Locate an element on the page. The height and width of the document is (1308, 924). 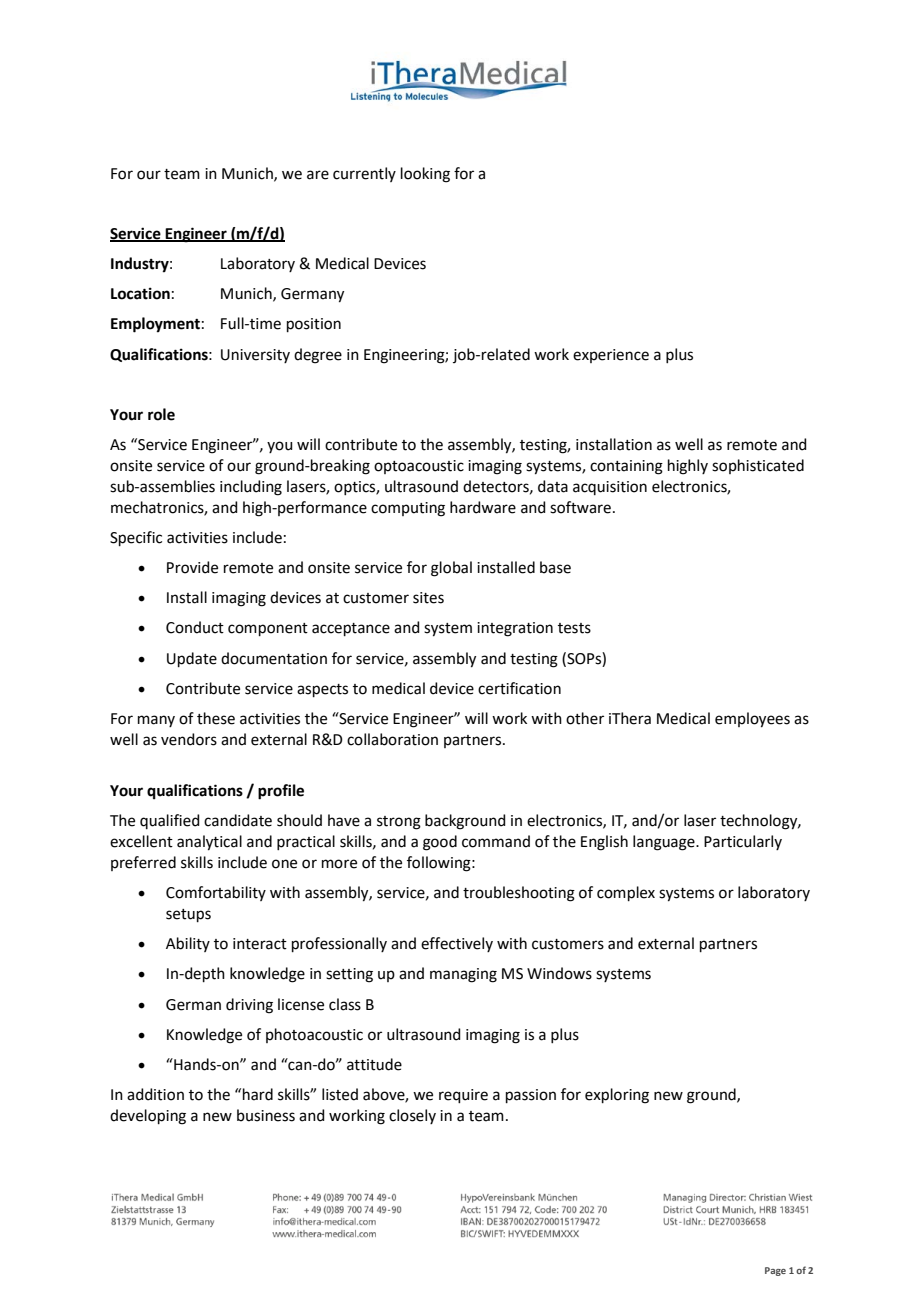
business is located at coordinates (266, 1115).
